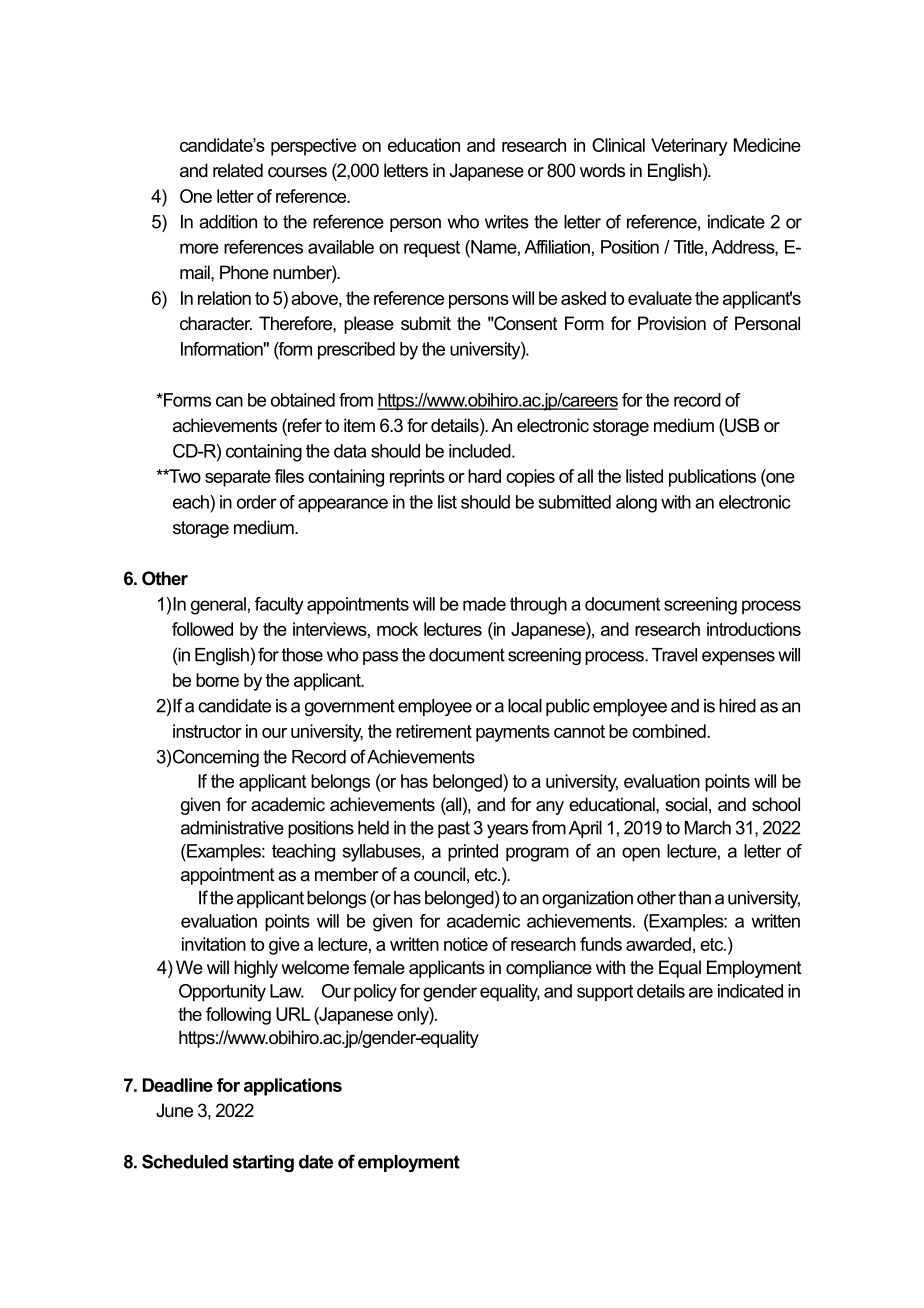 The width and height of the image is (924, 1308). What do you see at coordinates (217, 680) in the image?
I see `borne` at bounding box center [217, 680].
